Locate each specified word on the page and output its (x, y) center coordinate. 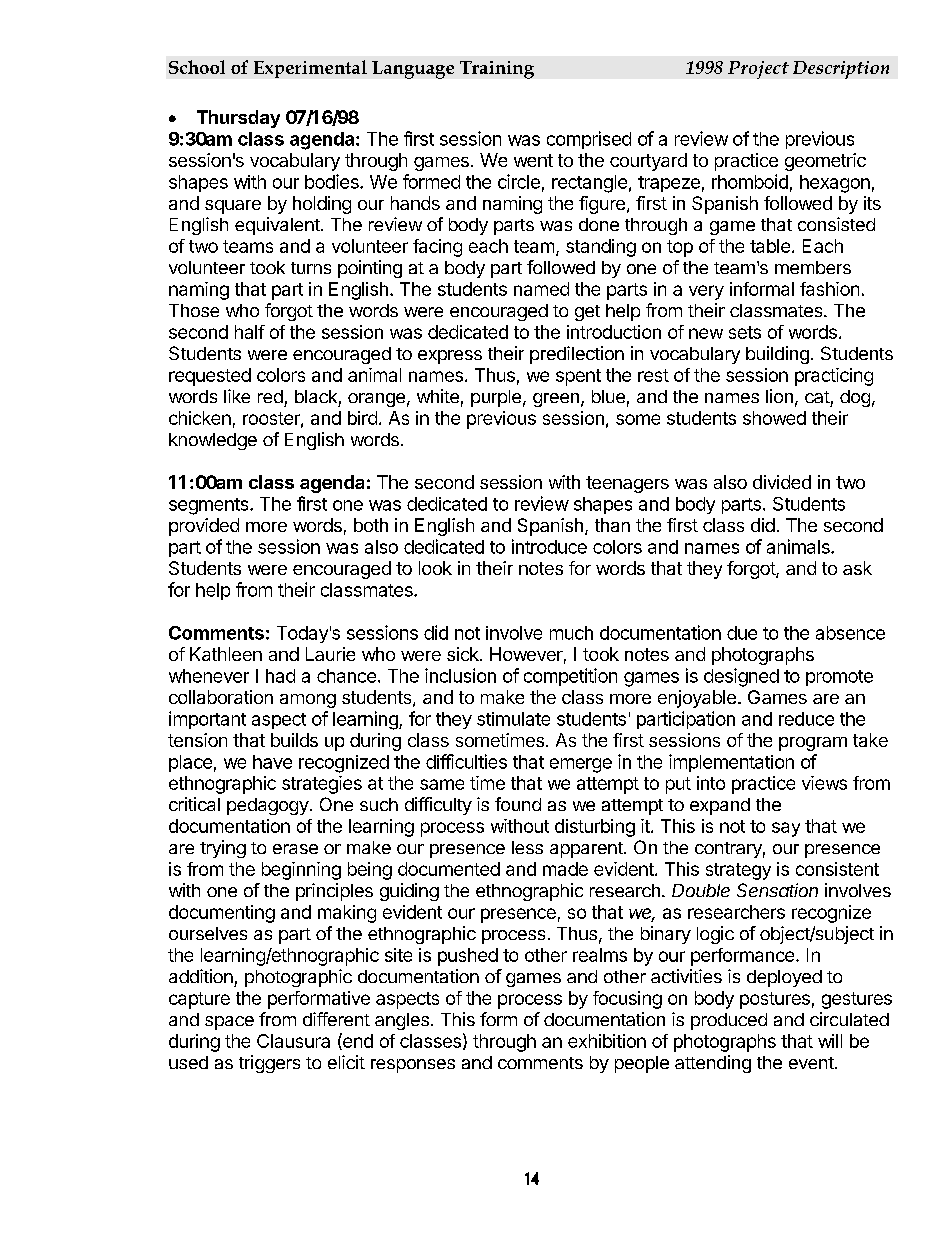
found (518, 804)
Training (497, 70)
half (250, 332)
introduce (549, 546)
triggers (269, 1064)
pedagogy (268, 806)
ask (857, 568)
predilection (577, 355)
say (786, 829)
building (777, 355)
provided (204, 527)
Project (758, 70)
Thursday (238, 119)
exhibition (607, 1041)
